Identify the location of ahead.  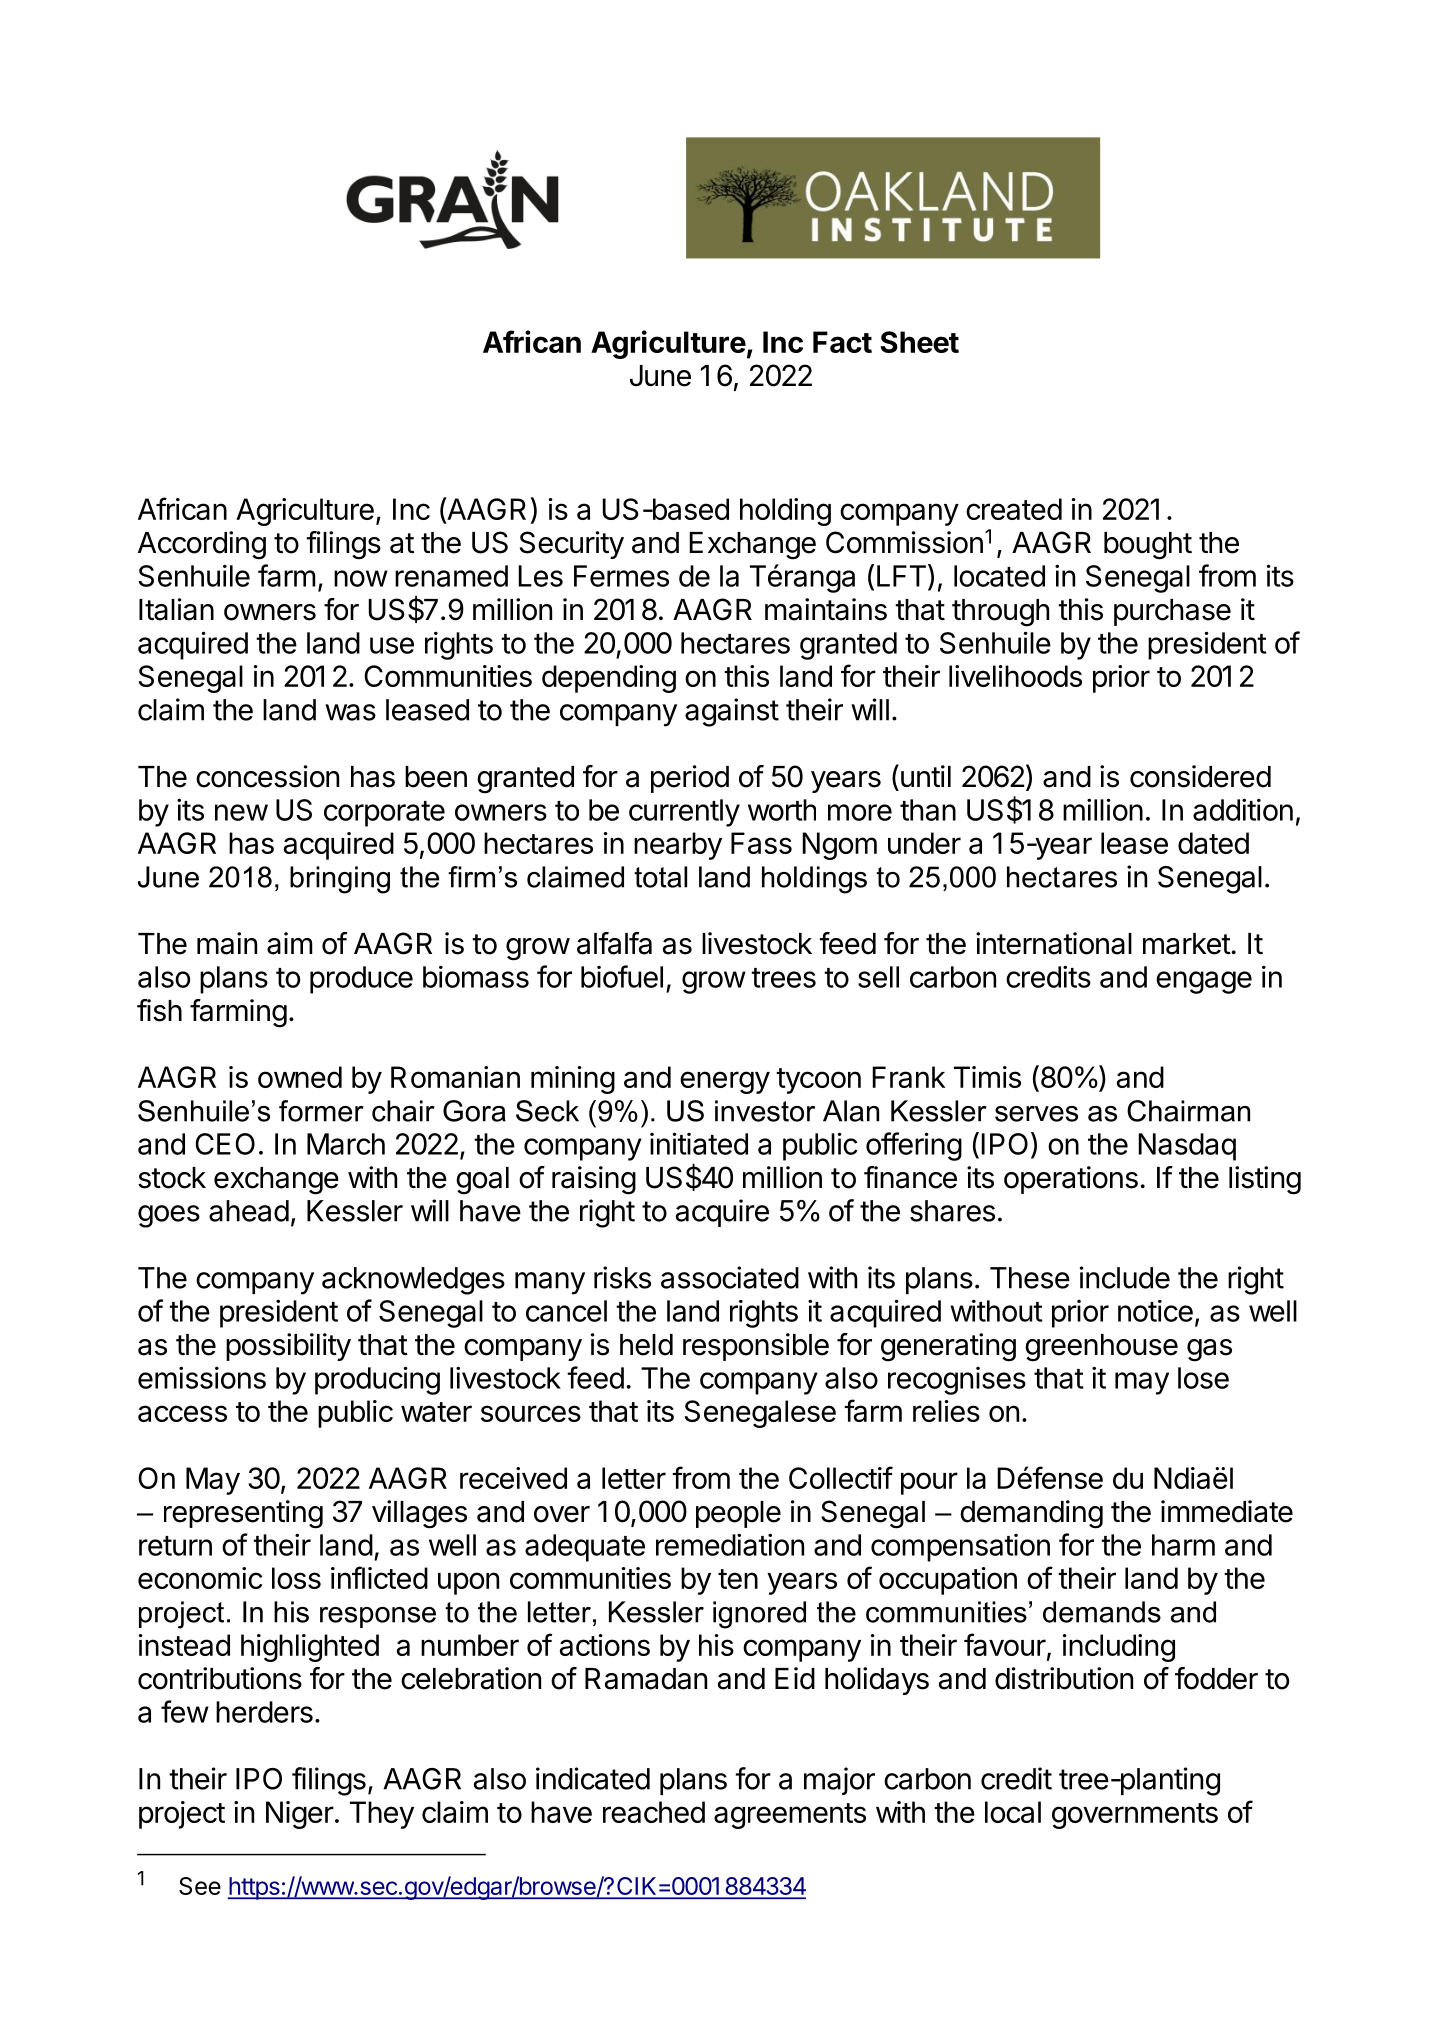
(249, 1211).
